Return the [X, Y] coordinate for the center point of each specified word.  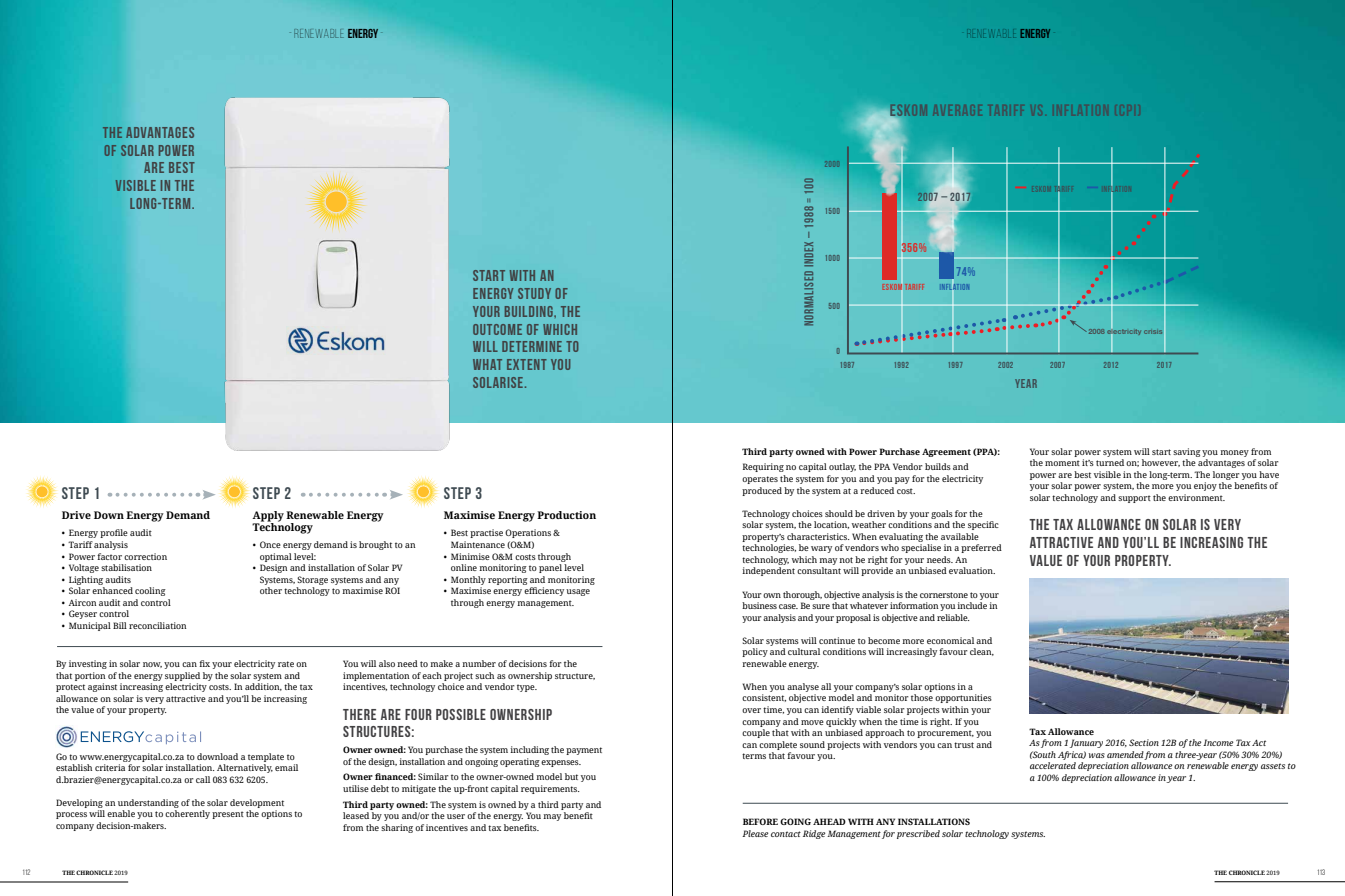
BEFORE [760, 821]
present [228, 815]
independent [768, 571]
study [534, 293]
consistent [764, 698]
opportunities [963, 698]
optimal [276, 557]
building [530, 311]
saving [1187, 452]
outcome [497, 329]
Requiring [763, 467]
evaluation [972, 570]
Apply [268, 517]
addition [263, 687]
